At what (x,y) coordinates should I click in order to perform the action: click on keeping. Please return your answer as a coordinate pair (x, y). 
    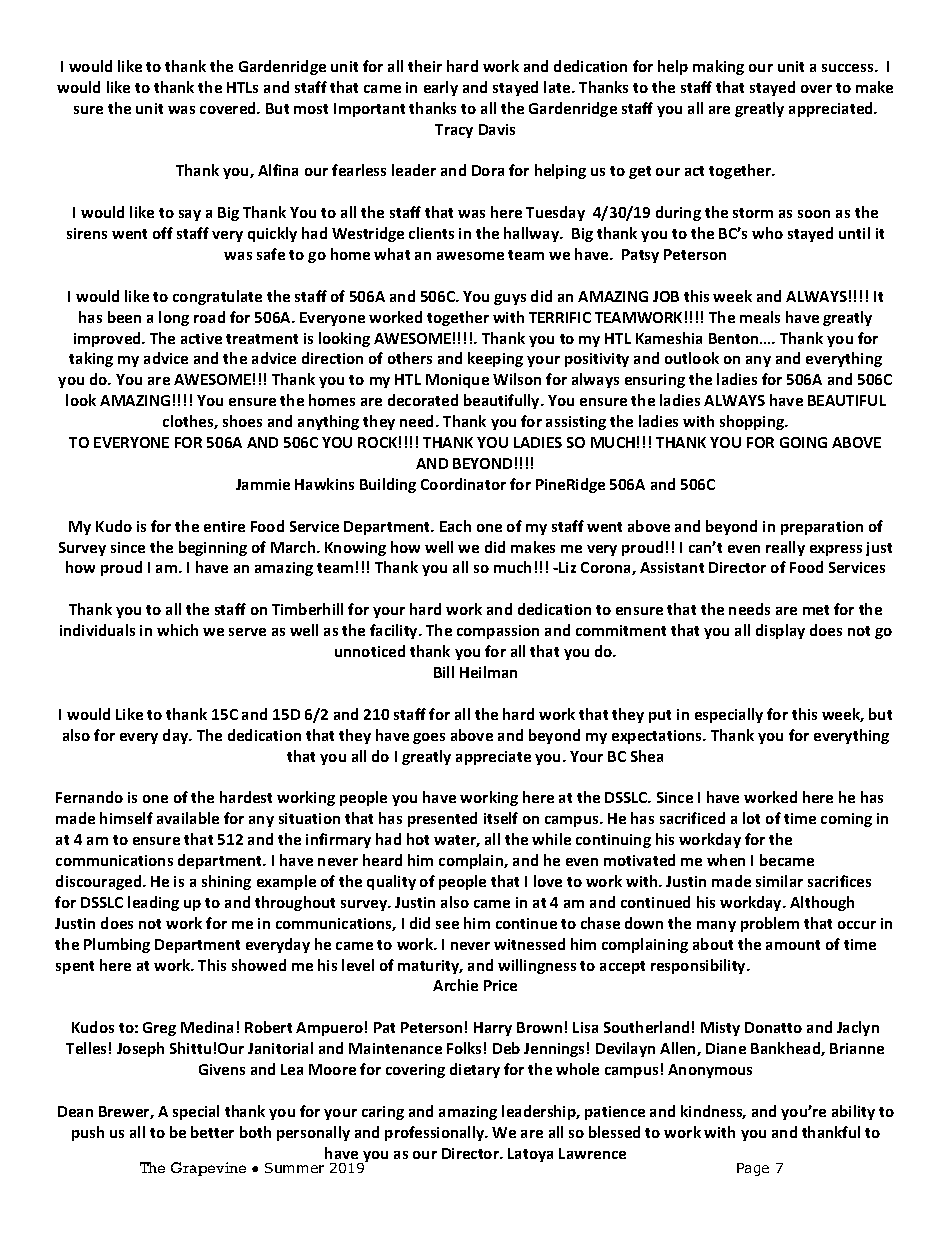
    Looking at the image, I should click on (495, 359).
